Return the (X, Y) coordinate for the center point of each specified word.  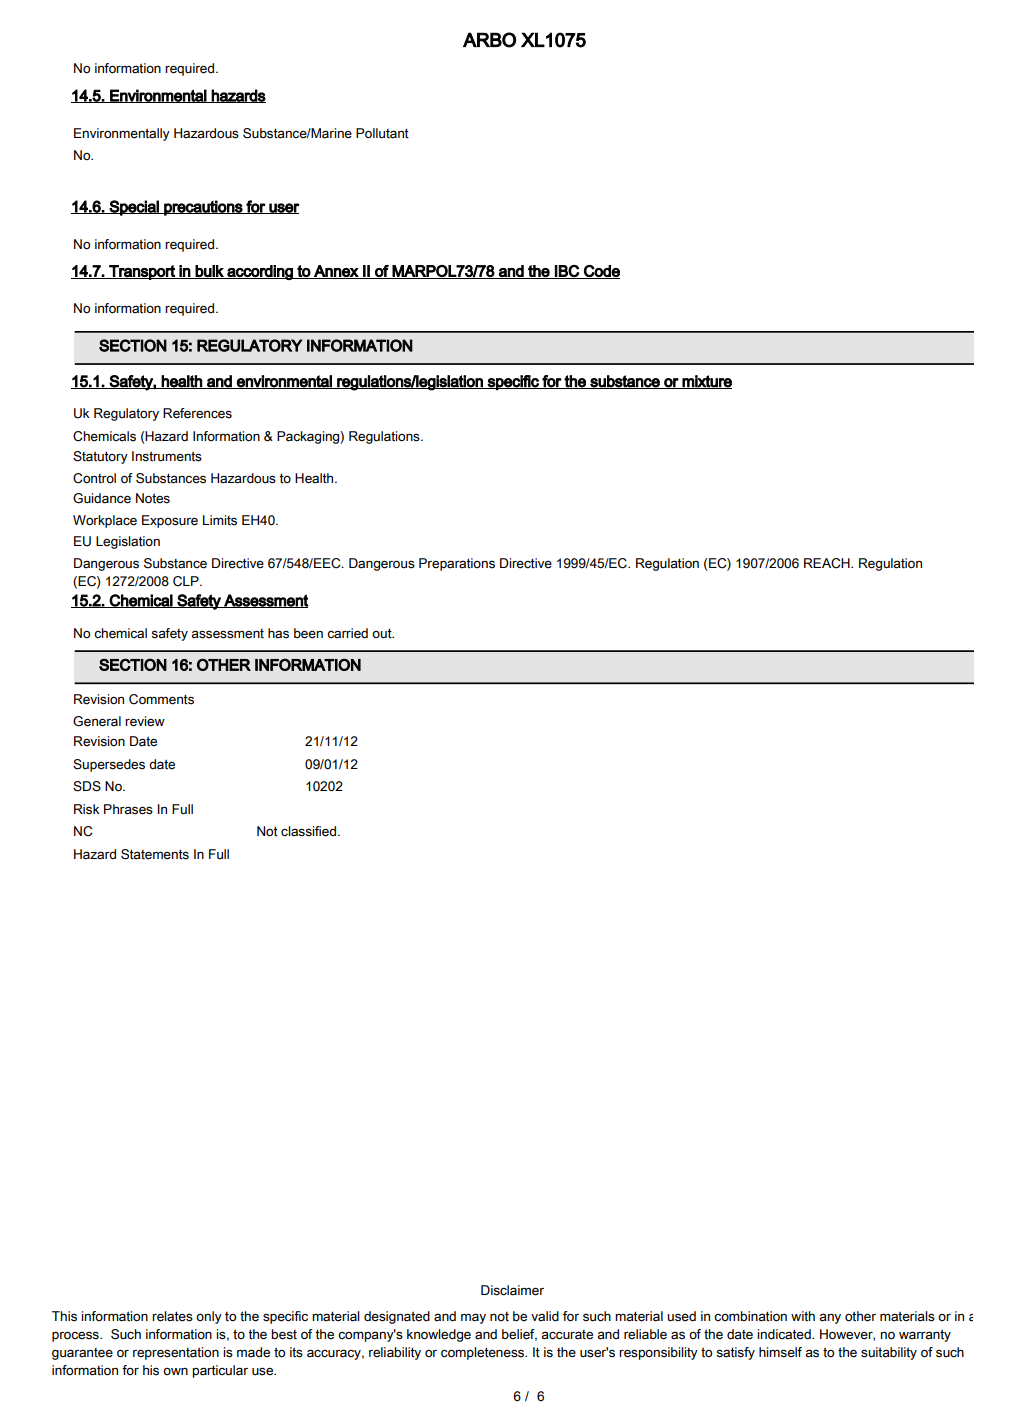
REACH (828, 563)
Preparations (457, 564)
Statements (155, 854)
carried (347, 633)
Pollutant (382, 133)
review (145, 721)
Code (601, 272)
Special (134, 208)
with (803, 1316)
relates (172, 1316)
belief (519, 1335)
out (383, 633)
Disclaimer (512, 1290)
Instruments (167, 456)
